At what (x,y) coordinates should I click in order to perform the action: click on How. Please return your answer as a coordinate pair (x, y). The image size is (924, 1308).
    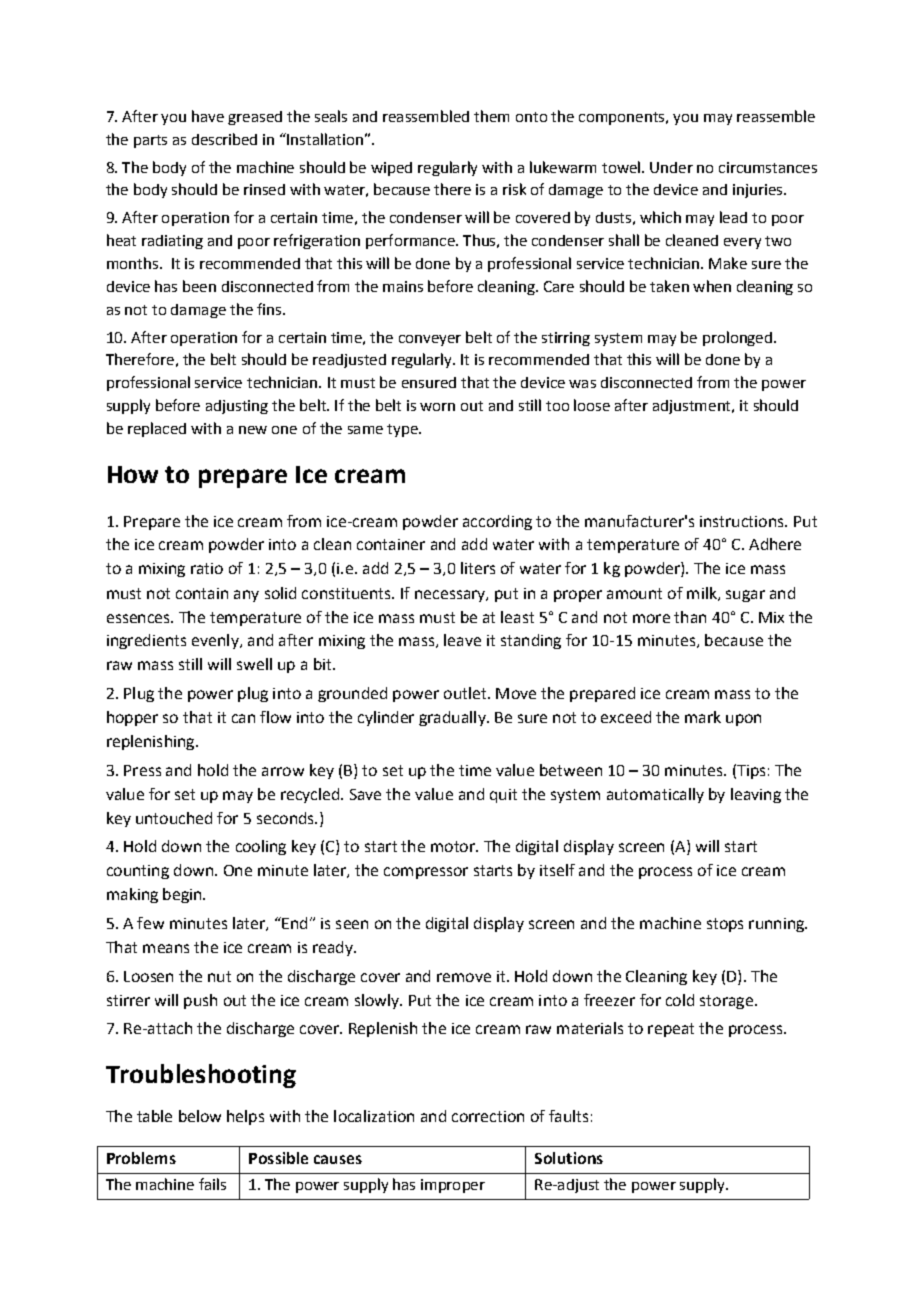
    Looking at the image, I should click on (133, 474).
